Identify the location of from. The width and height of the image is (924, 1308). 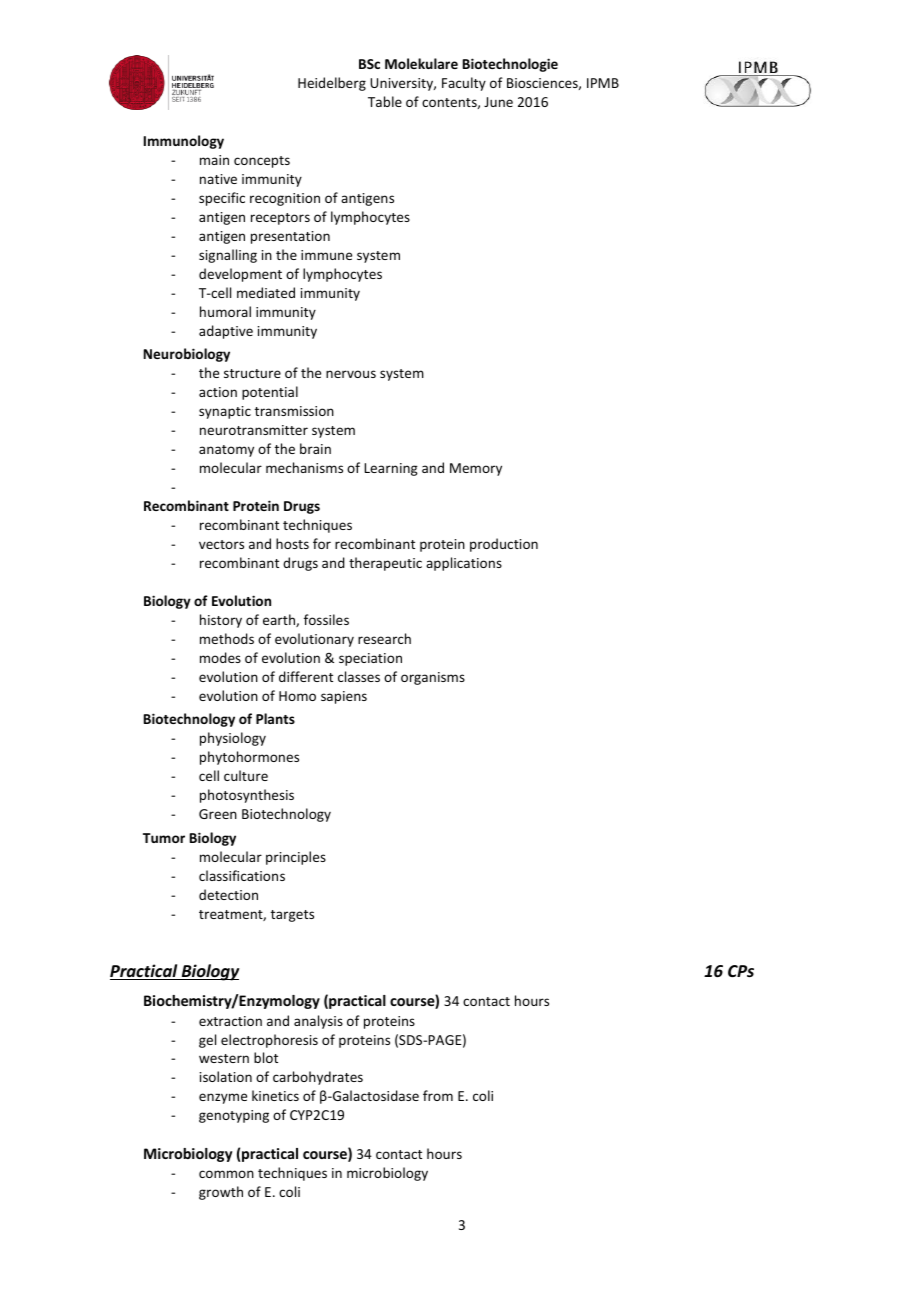
(438, 1095).
